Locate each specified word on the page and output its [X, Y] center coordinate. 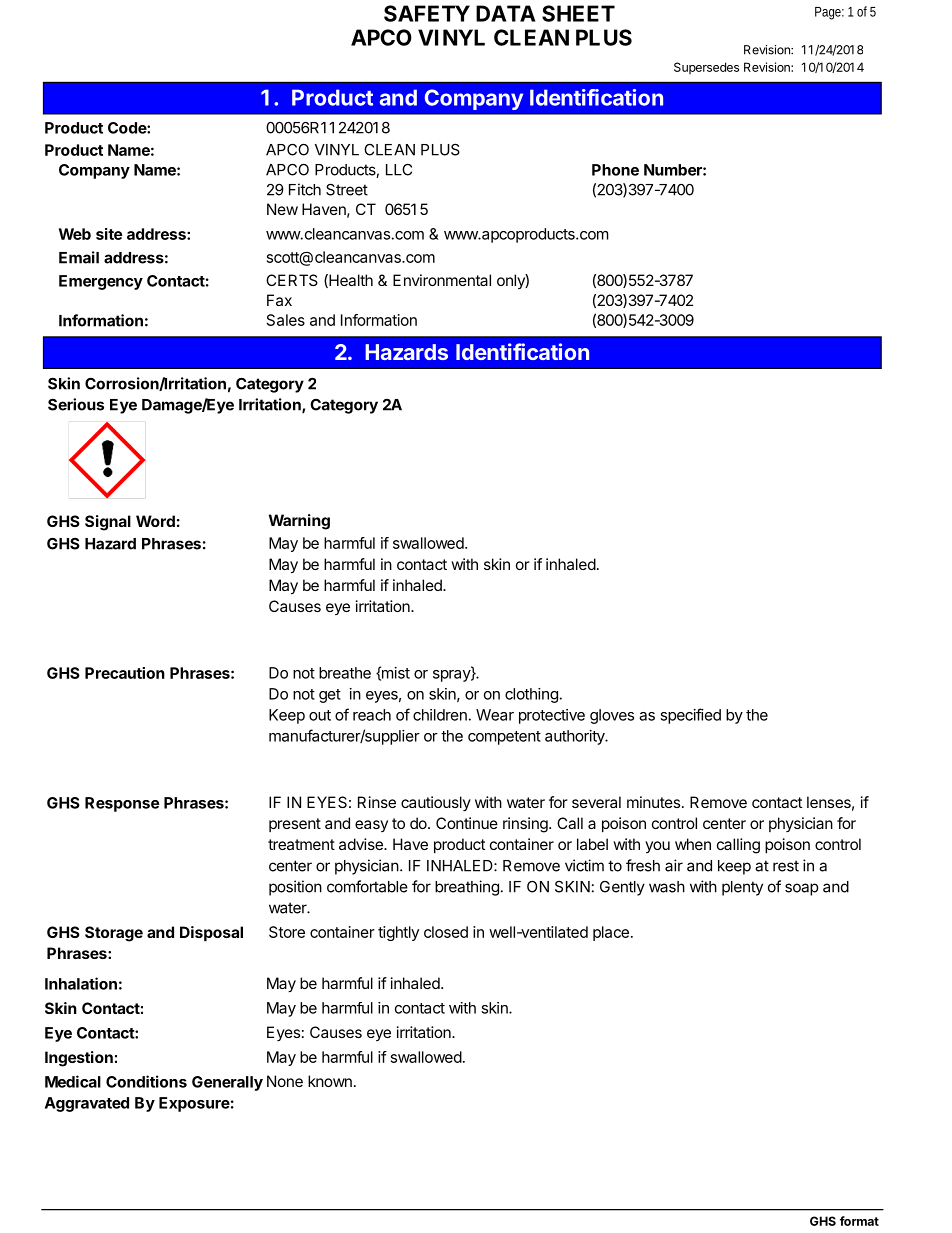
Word [155, 521]
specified [690, 716]
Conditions [146, 1081]
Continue [467, 823]
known [330, 1081]
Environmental [442, 280]
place [611, 933]
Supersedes [706, 68]
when [693, 844]
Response [122, 804]
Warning [299, 522]
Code [128, 128]
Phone [615, 170]
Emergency [101, 282]
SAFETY [427, 13]
